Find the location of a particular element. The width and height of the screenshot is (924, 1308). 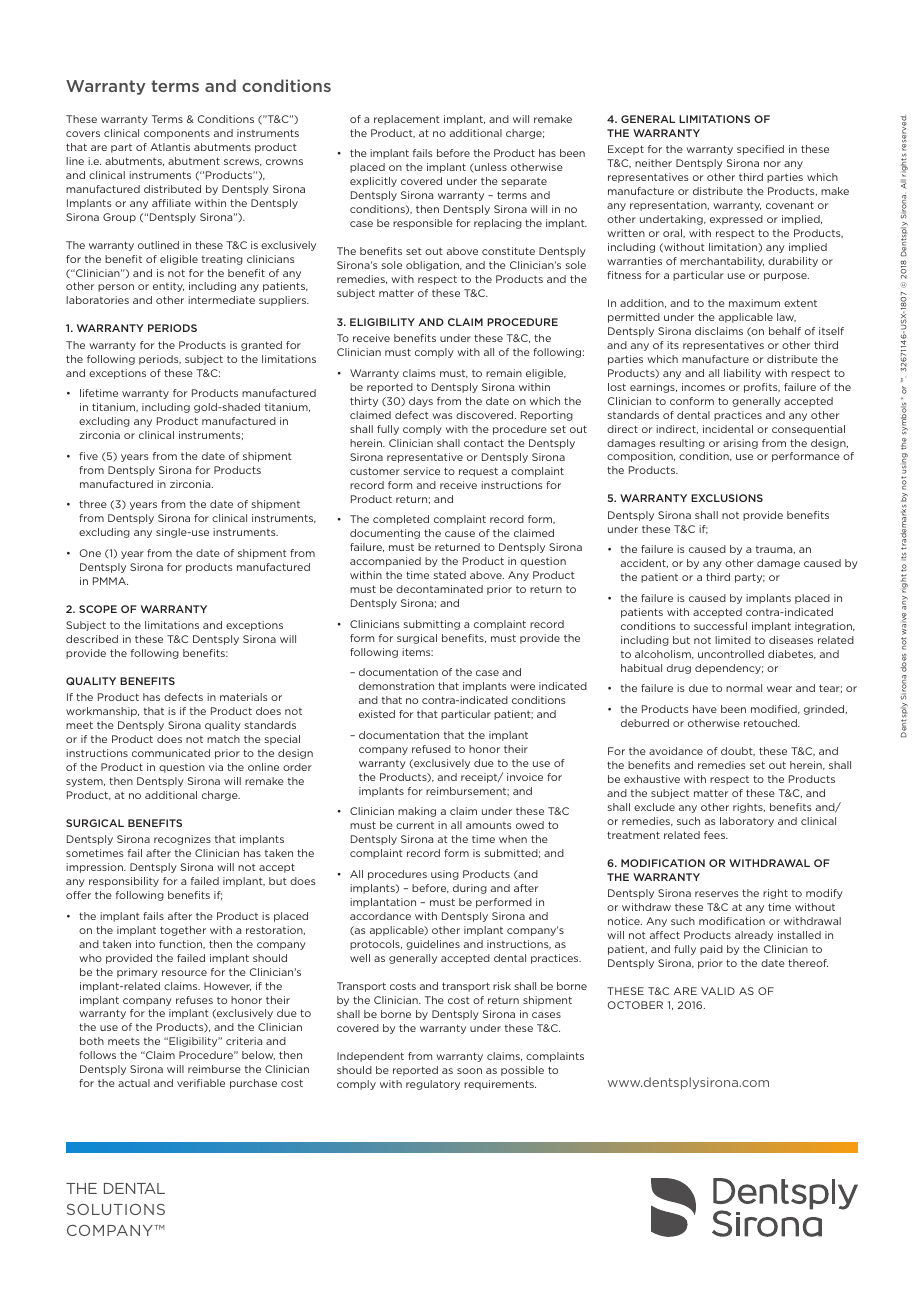

unless is located at coordinates (490, 167).
